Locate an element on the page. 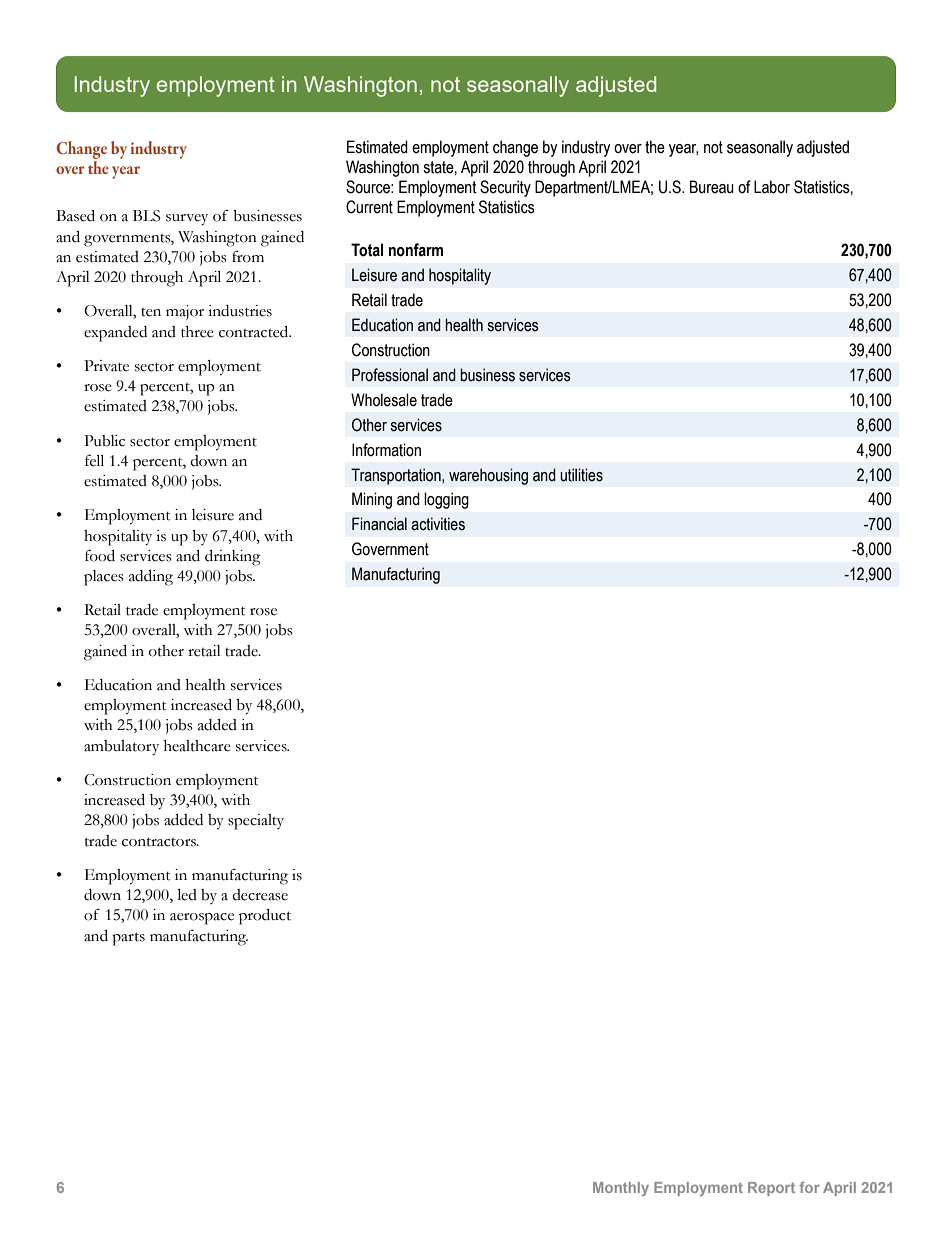 Image resolution: width=952 pixels, height=1233 pixels. parts is located at coordinates (128, 939).
